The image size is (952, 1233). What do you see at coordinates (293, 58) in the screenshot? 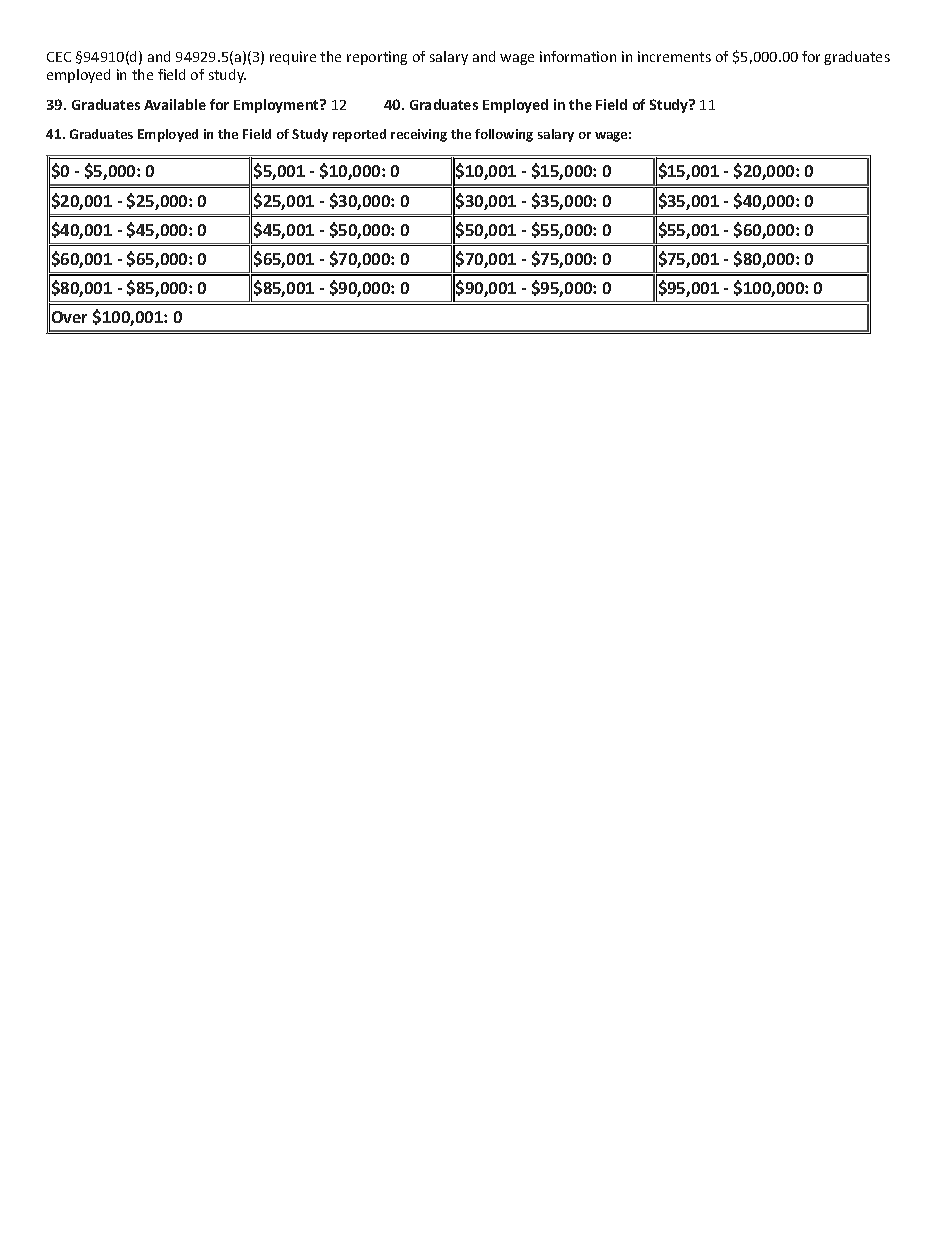
I see `require` at bounding box center [293, 58].
